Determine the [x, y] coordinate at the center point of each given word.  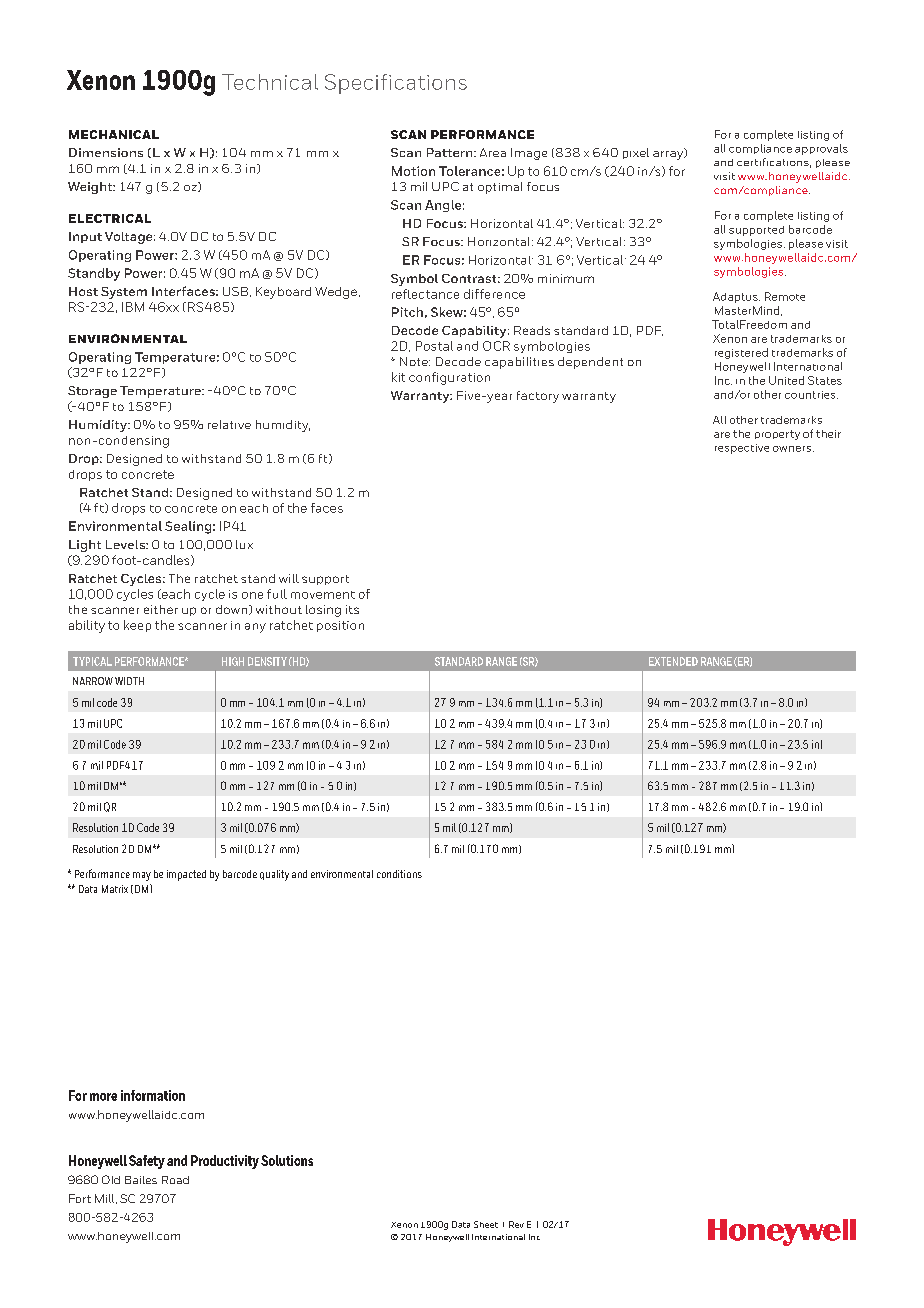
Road [175, 1180]
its [352, 609]
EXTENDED [673, 661]
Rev [516, 1224]
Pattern [451, 152]
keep [137, 626]
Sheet [486, 1224]
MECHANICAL [114, 134]
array [669, 154]
